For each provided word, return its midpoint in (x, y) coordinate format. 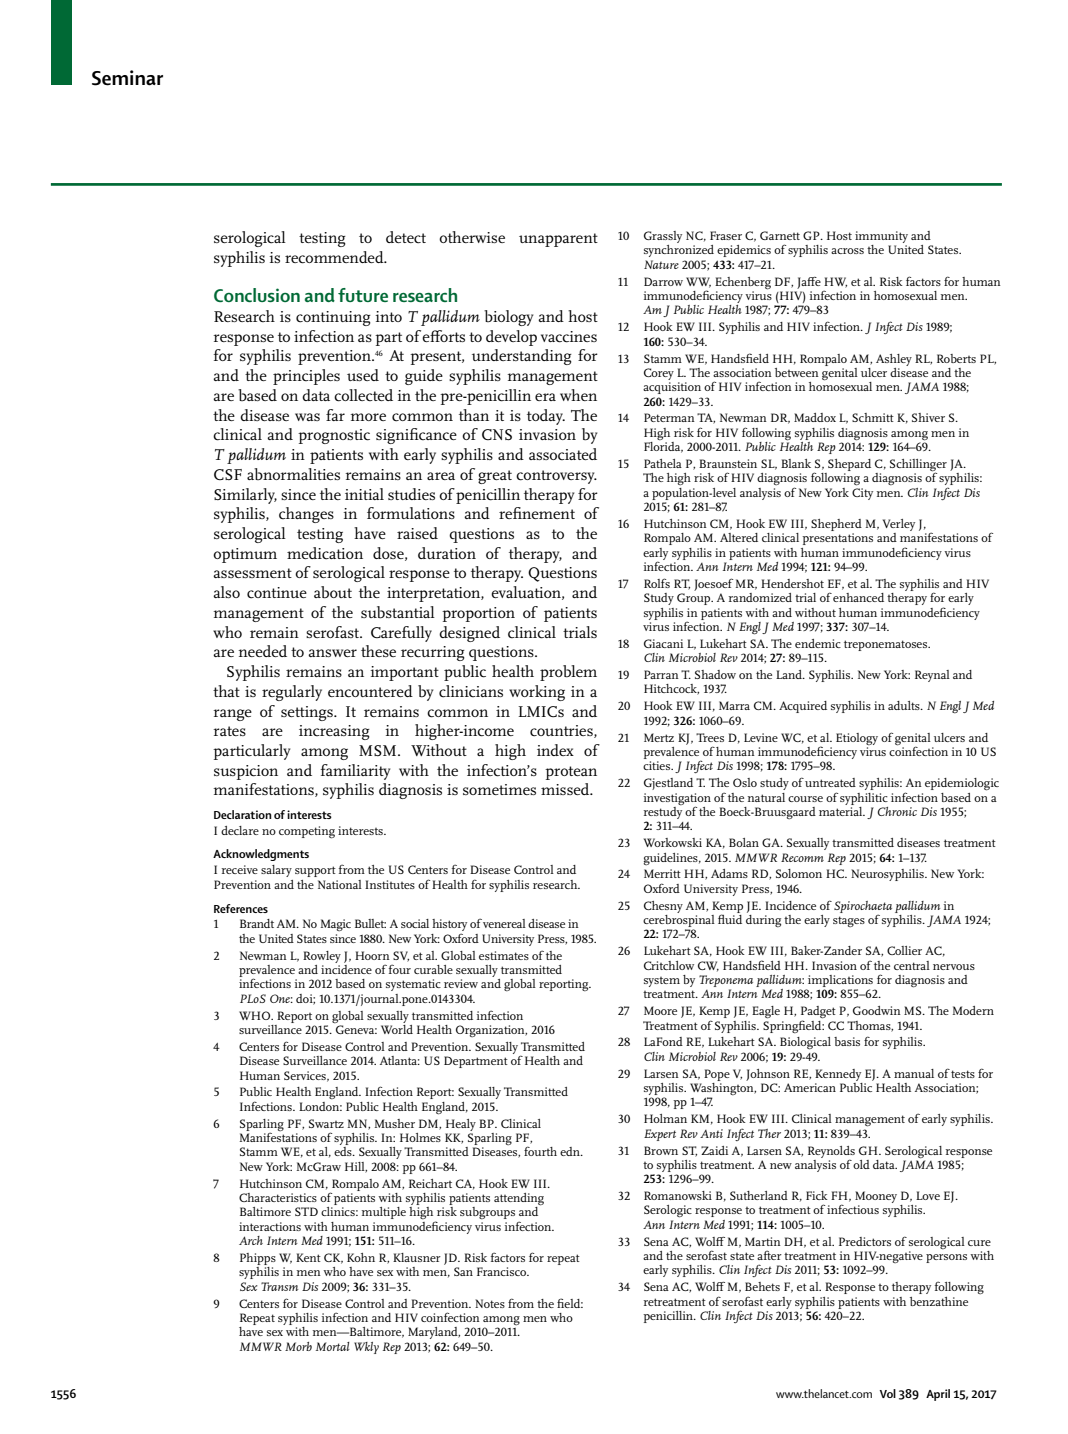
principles (306, 377)
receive (240, 869)
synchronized (679, 251)
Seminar (127, 78)
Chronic (897, 811)
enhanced (858, 597)
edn (571, 1151)
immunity (881, 238)
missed (566, 789)
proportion (478, 614)
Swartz (326, 1123)
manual (914, 1073)
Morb (298, 1346)
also (226, 592)
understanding (522, 357)
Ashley (894, 360)
